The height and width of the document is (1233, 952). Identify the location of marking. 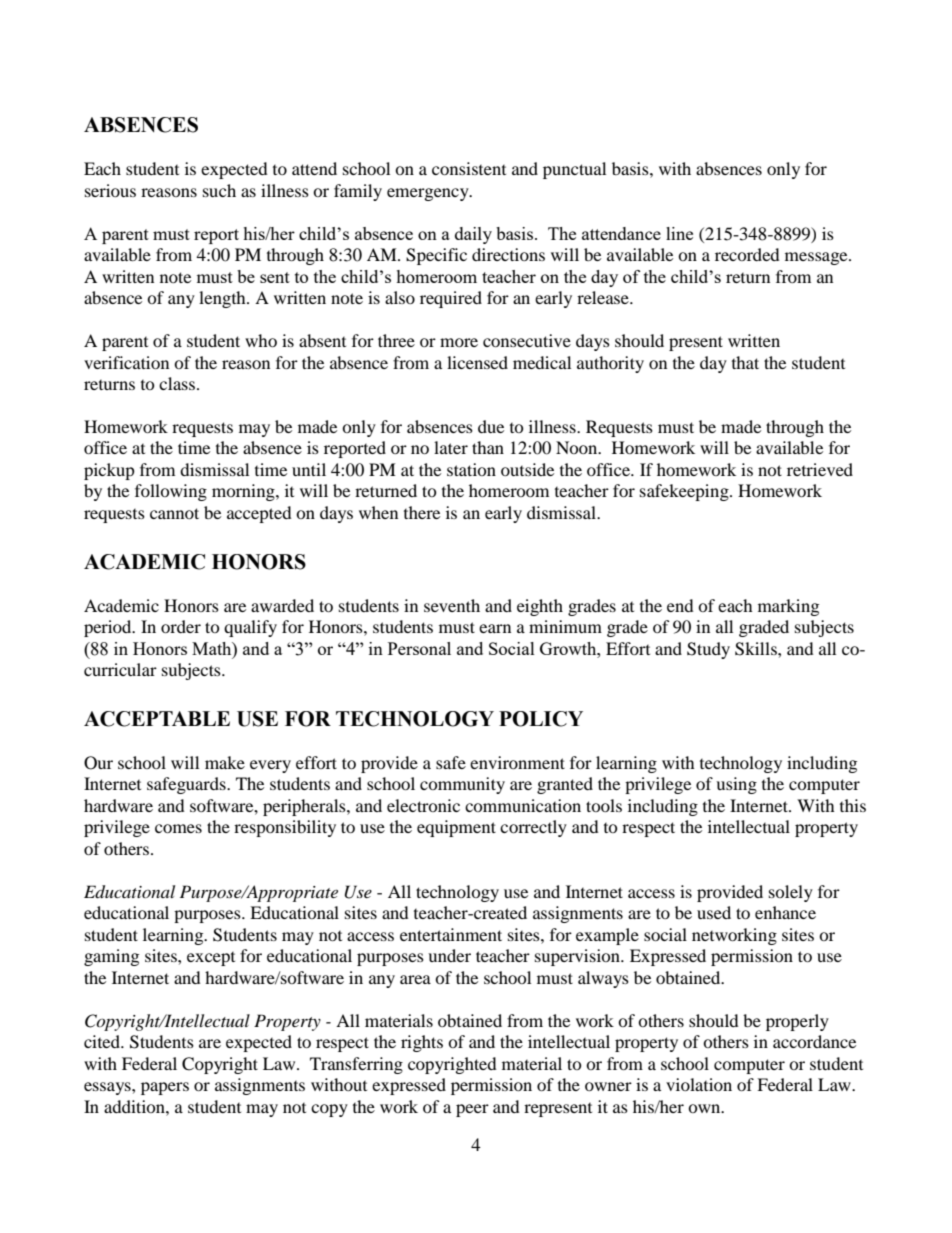
(788, 607).
